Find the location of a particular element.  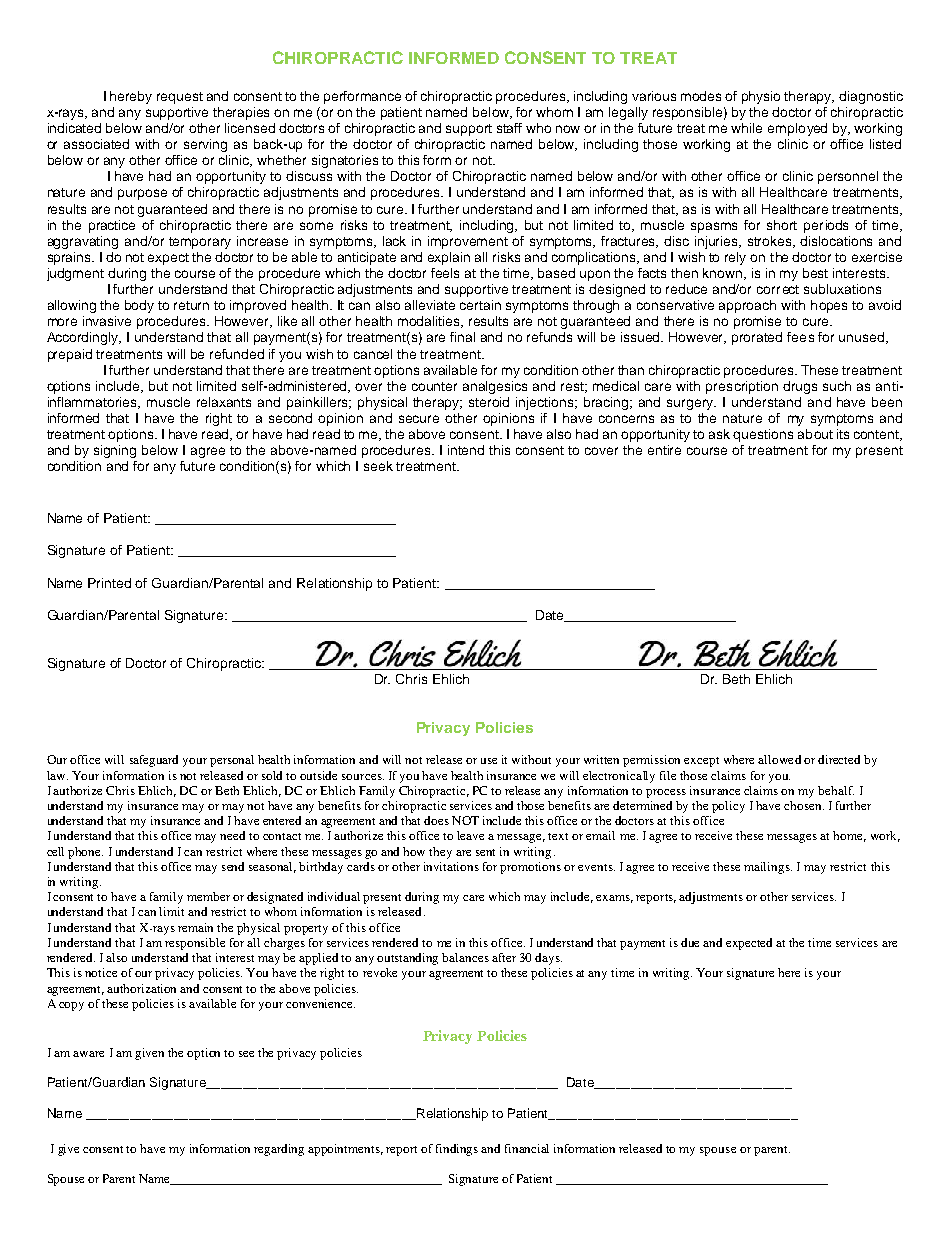

written is located at coordinates (601, 759).
